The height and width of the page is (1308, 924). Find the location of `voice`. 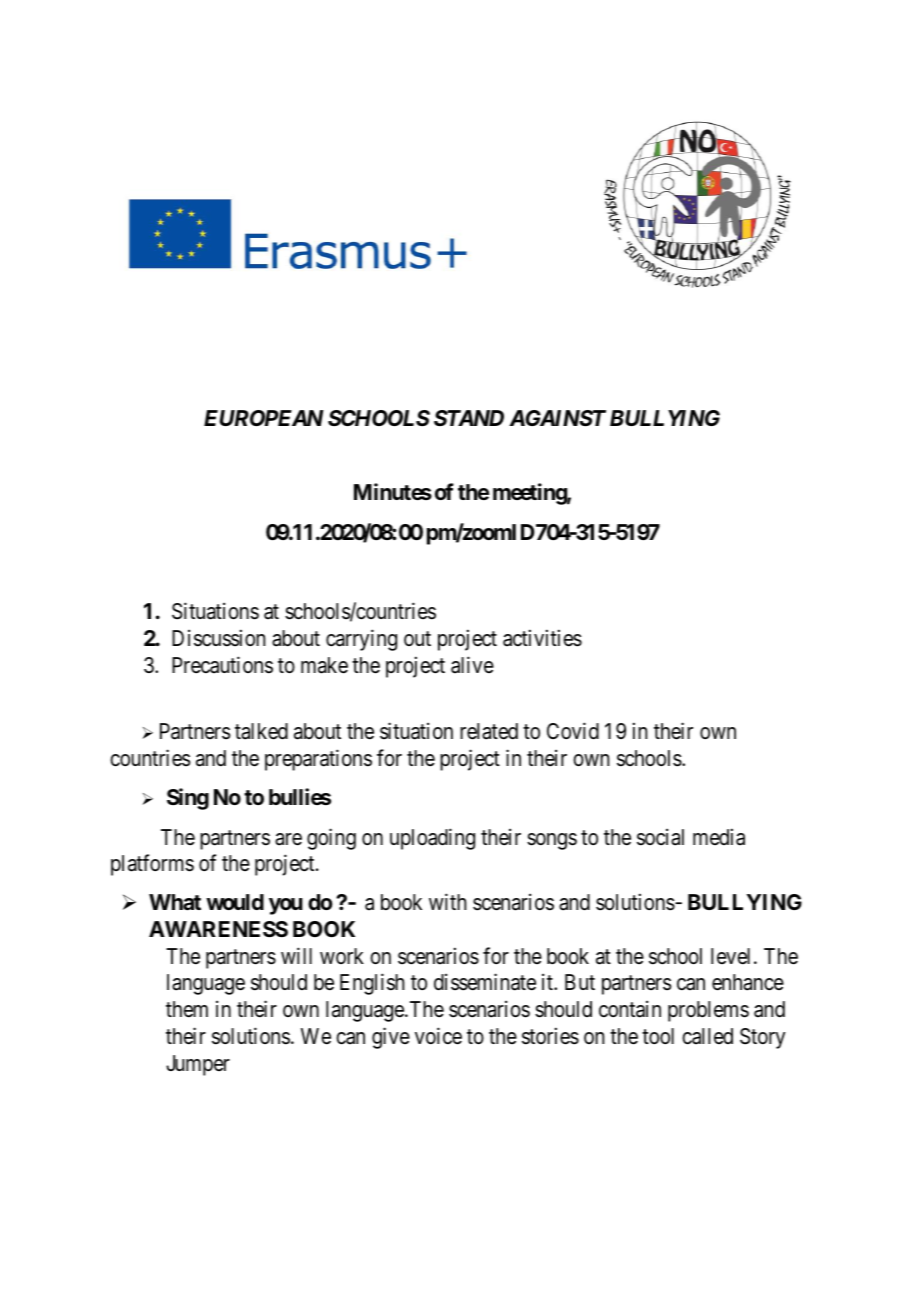

voice is located at coordinates (438, 1036).
